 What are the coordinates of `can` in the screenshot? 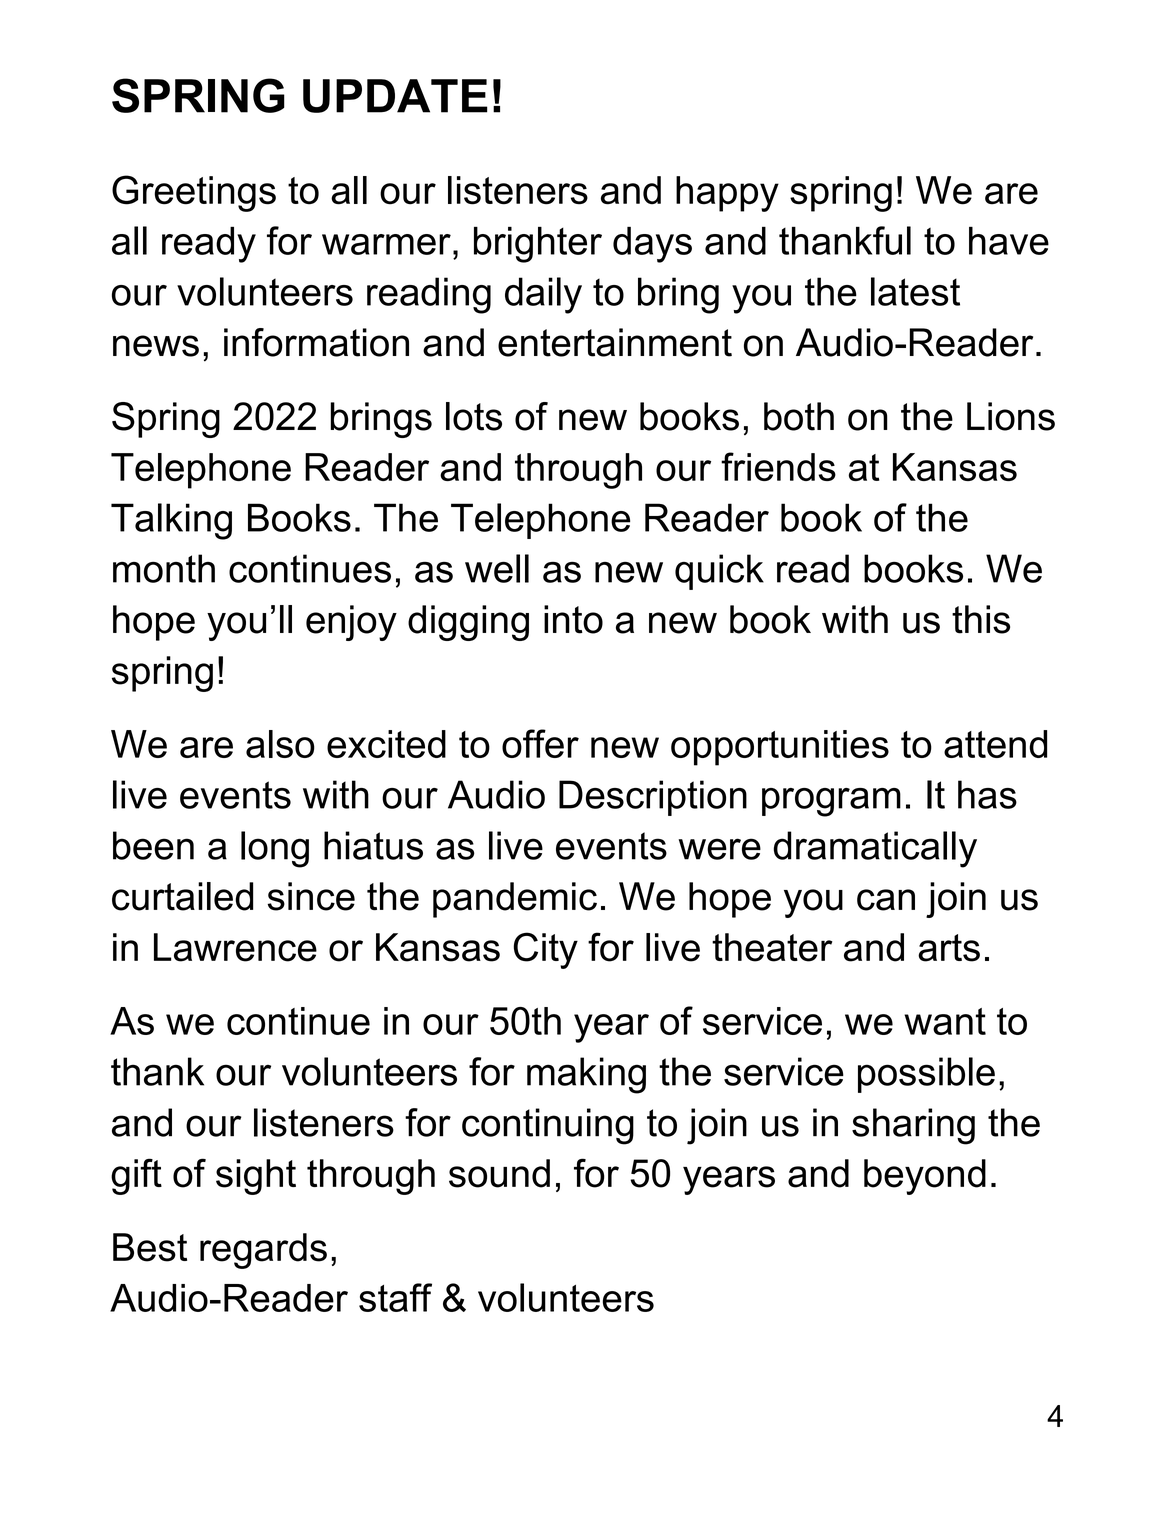 It's located at (886, 900).
